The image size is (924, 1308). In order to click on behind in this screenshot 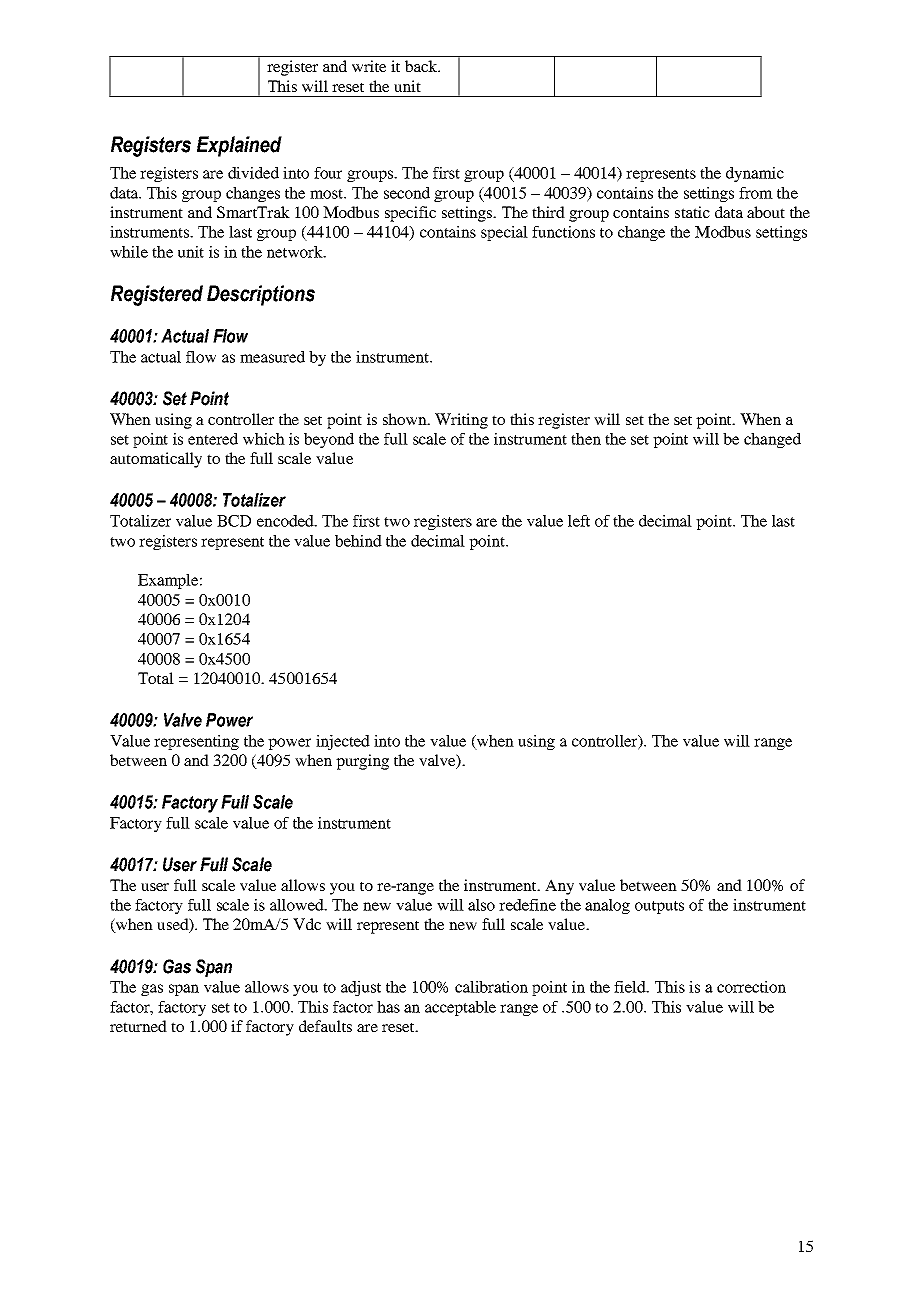, I will do `click(358, 541)`.
